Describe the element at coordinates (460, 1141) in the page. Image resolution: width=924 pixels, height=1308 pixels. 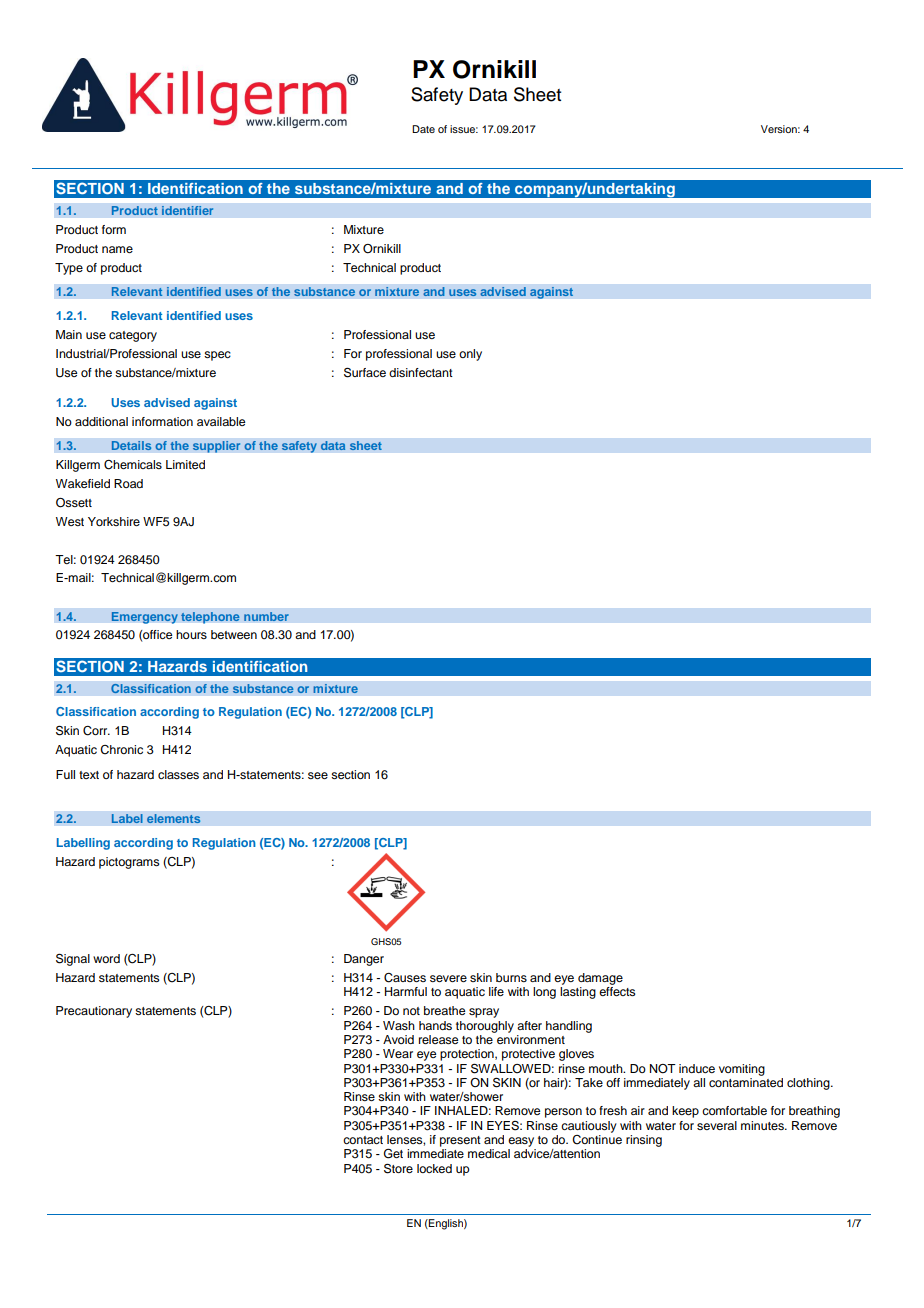
I see `present` at that location.
